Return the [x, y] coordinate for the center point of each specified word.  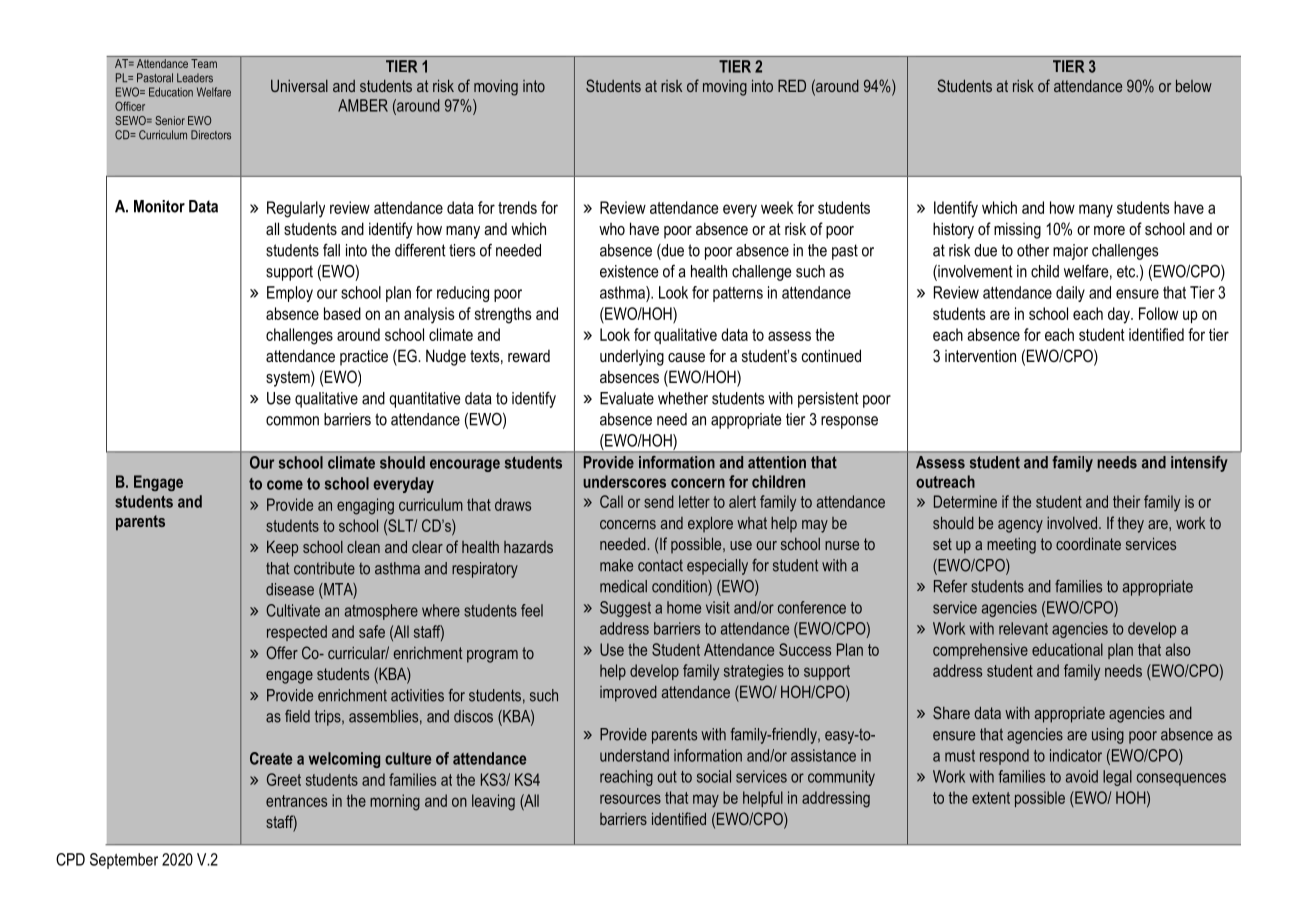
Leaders [195, 78]
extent [991, 798]
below [1194, 85]
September [124, 861]
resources [630, 799]
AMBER [363, 105]
